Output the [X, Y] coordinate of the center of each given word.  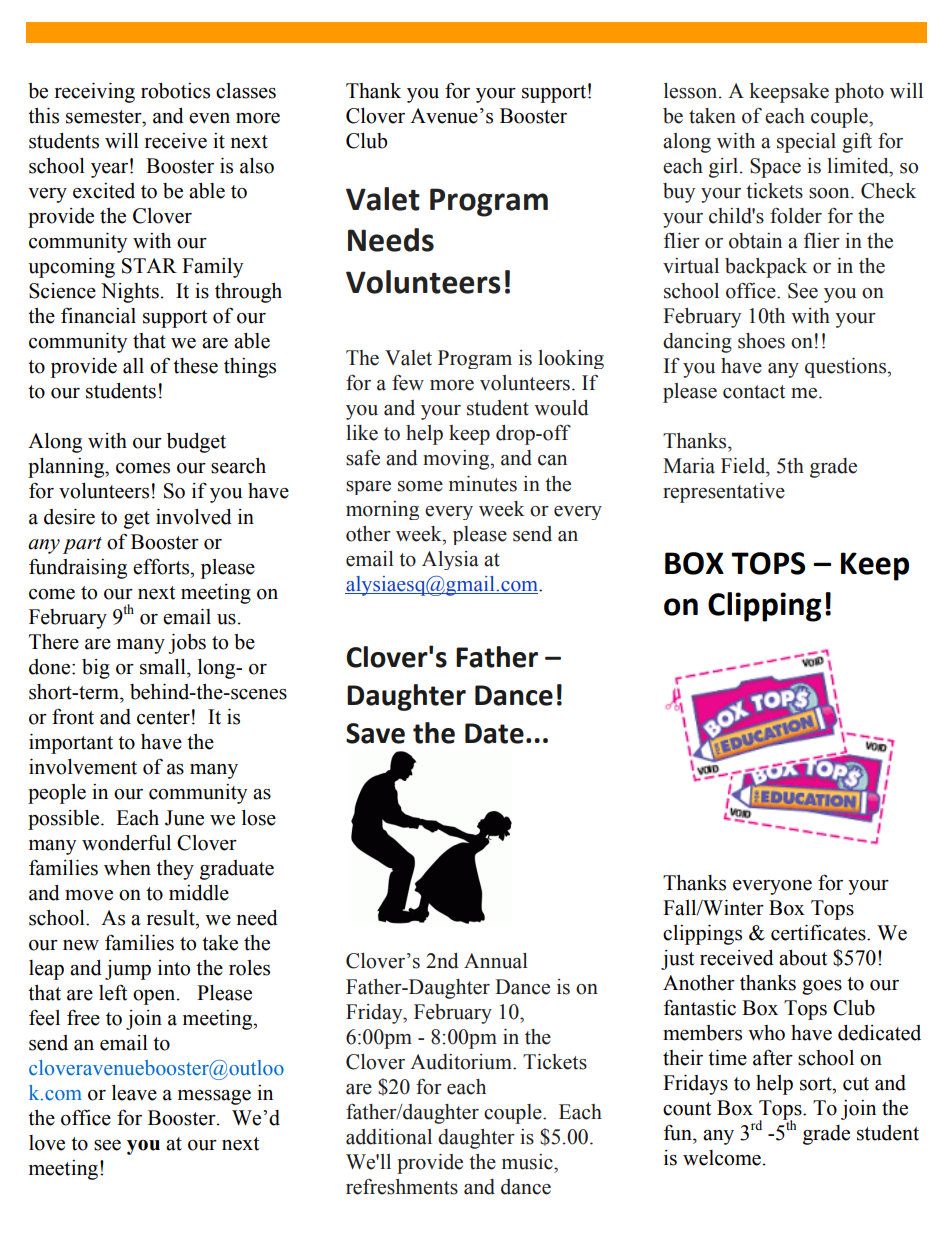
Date [494, 733]
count [687, 1109]
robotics [175, 91]
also [257, 166]
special [806, 143]
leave [134, 1093]
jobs [187, 644]
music [528, 1162]
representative [724, 493]
